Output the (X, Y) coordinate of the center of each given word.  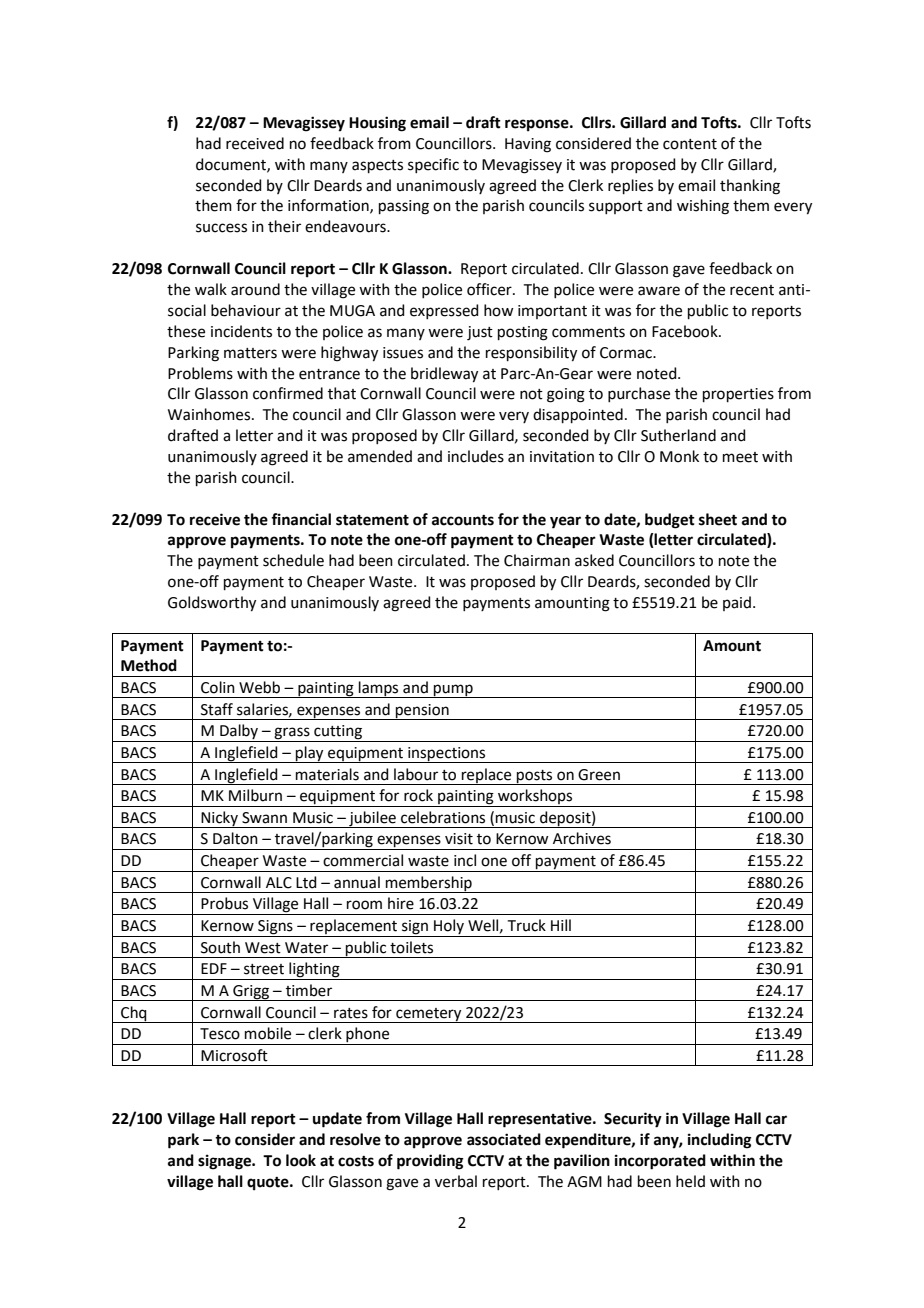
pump (453, 691)
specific (433, 165)
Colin (218, 687)
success (221, 228)
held (690, 1181)
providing (430, 1162)
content (690, 144)
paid (737, 603)
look (301, 1160)
